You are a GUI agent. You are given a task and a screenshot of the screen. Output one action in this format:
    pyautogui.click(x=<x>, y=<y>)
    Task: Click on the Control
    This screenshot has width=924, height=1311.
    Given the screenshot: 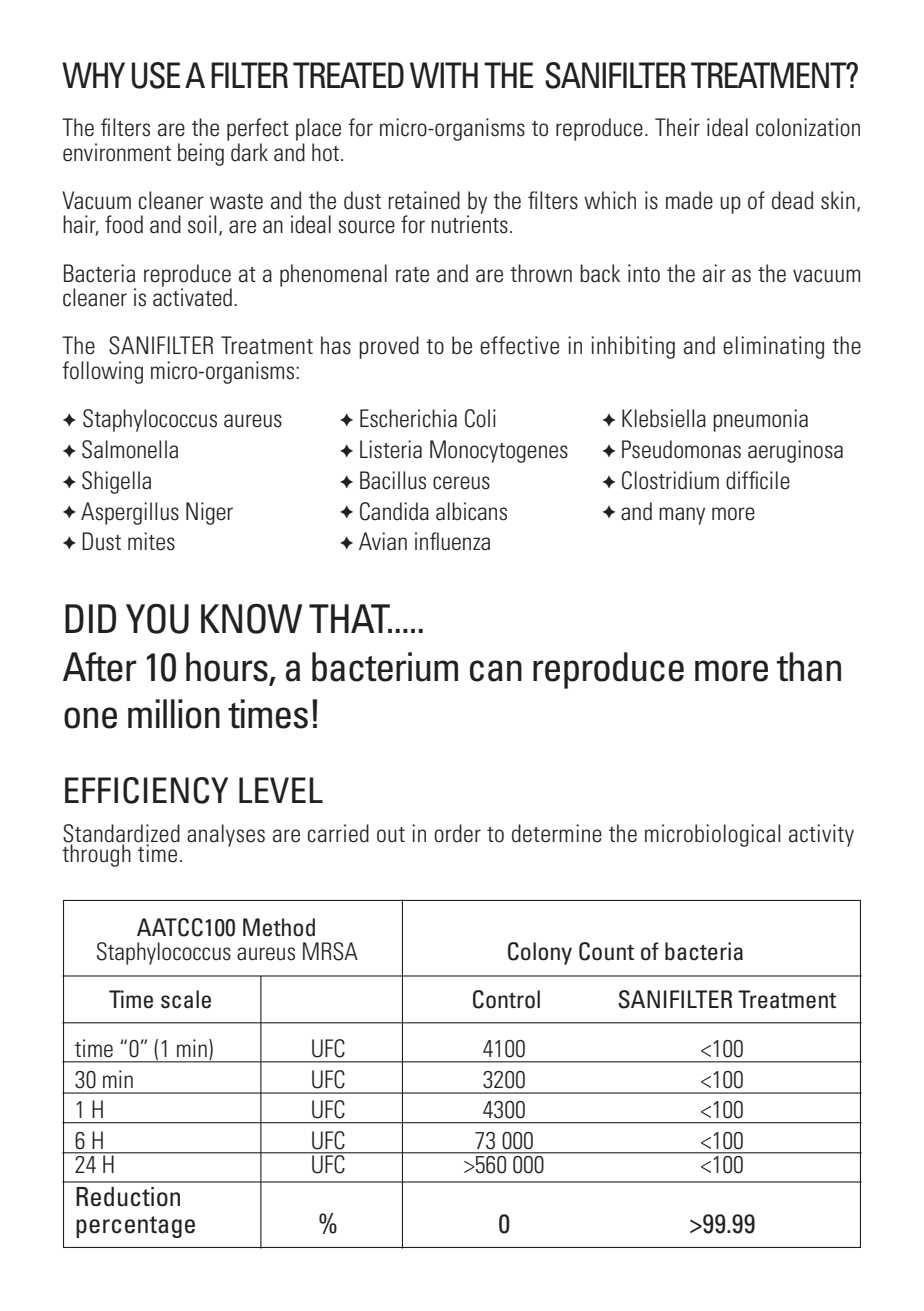 What is the action you would take?
    pyautogui.click(x=506, y=999)
